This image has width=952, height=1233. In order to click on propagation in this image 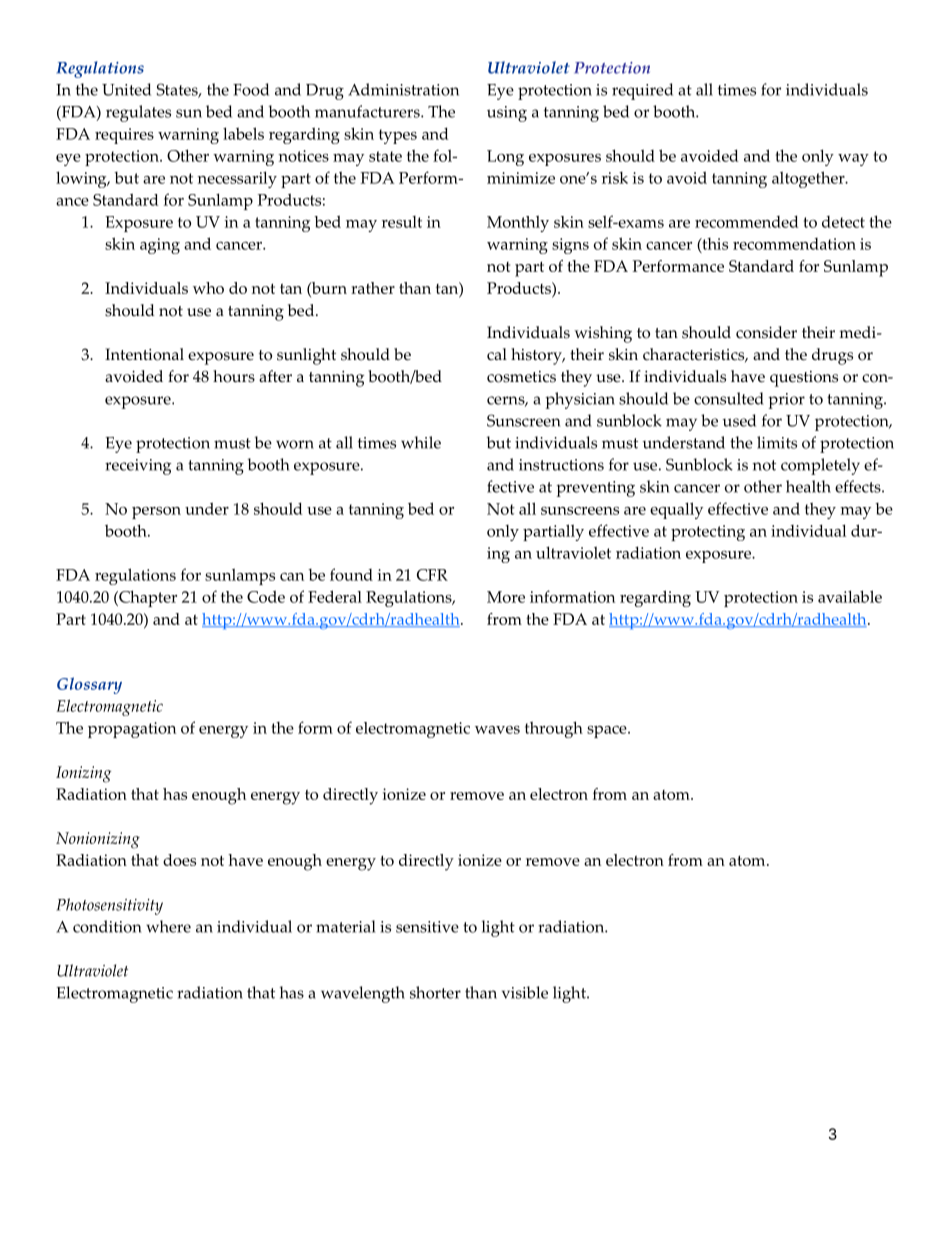, I will do `click(132, 730)`.
